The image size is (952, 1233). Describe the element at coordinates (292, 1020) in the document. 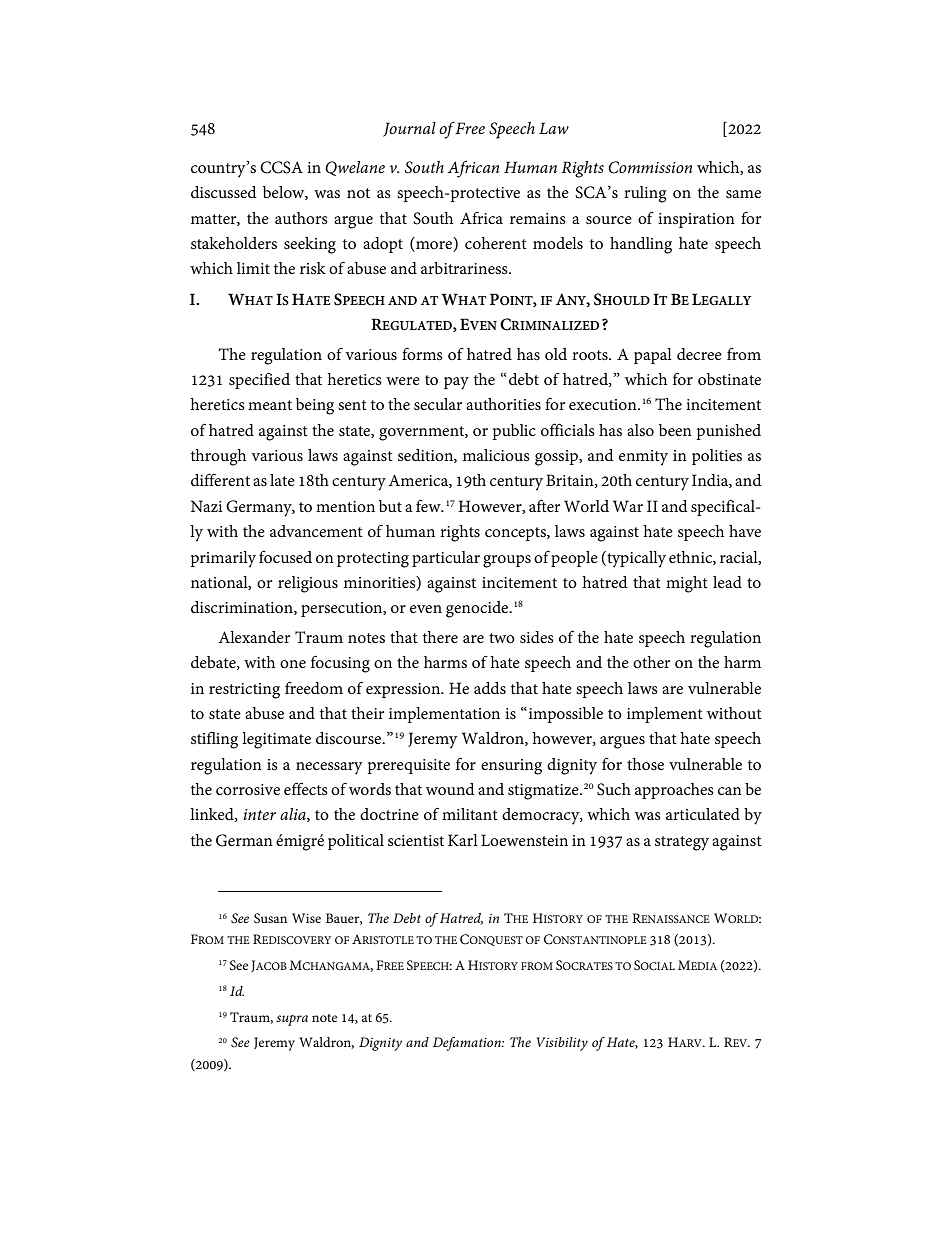

I see `supra` at that location.
